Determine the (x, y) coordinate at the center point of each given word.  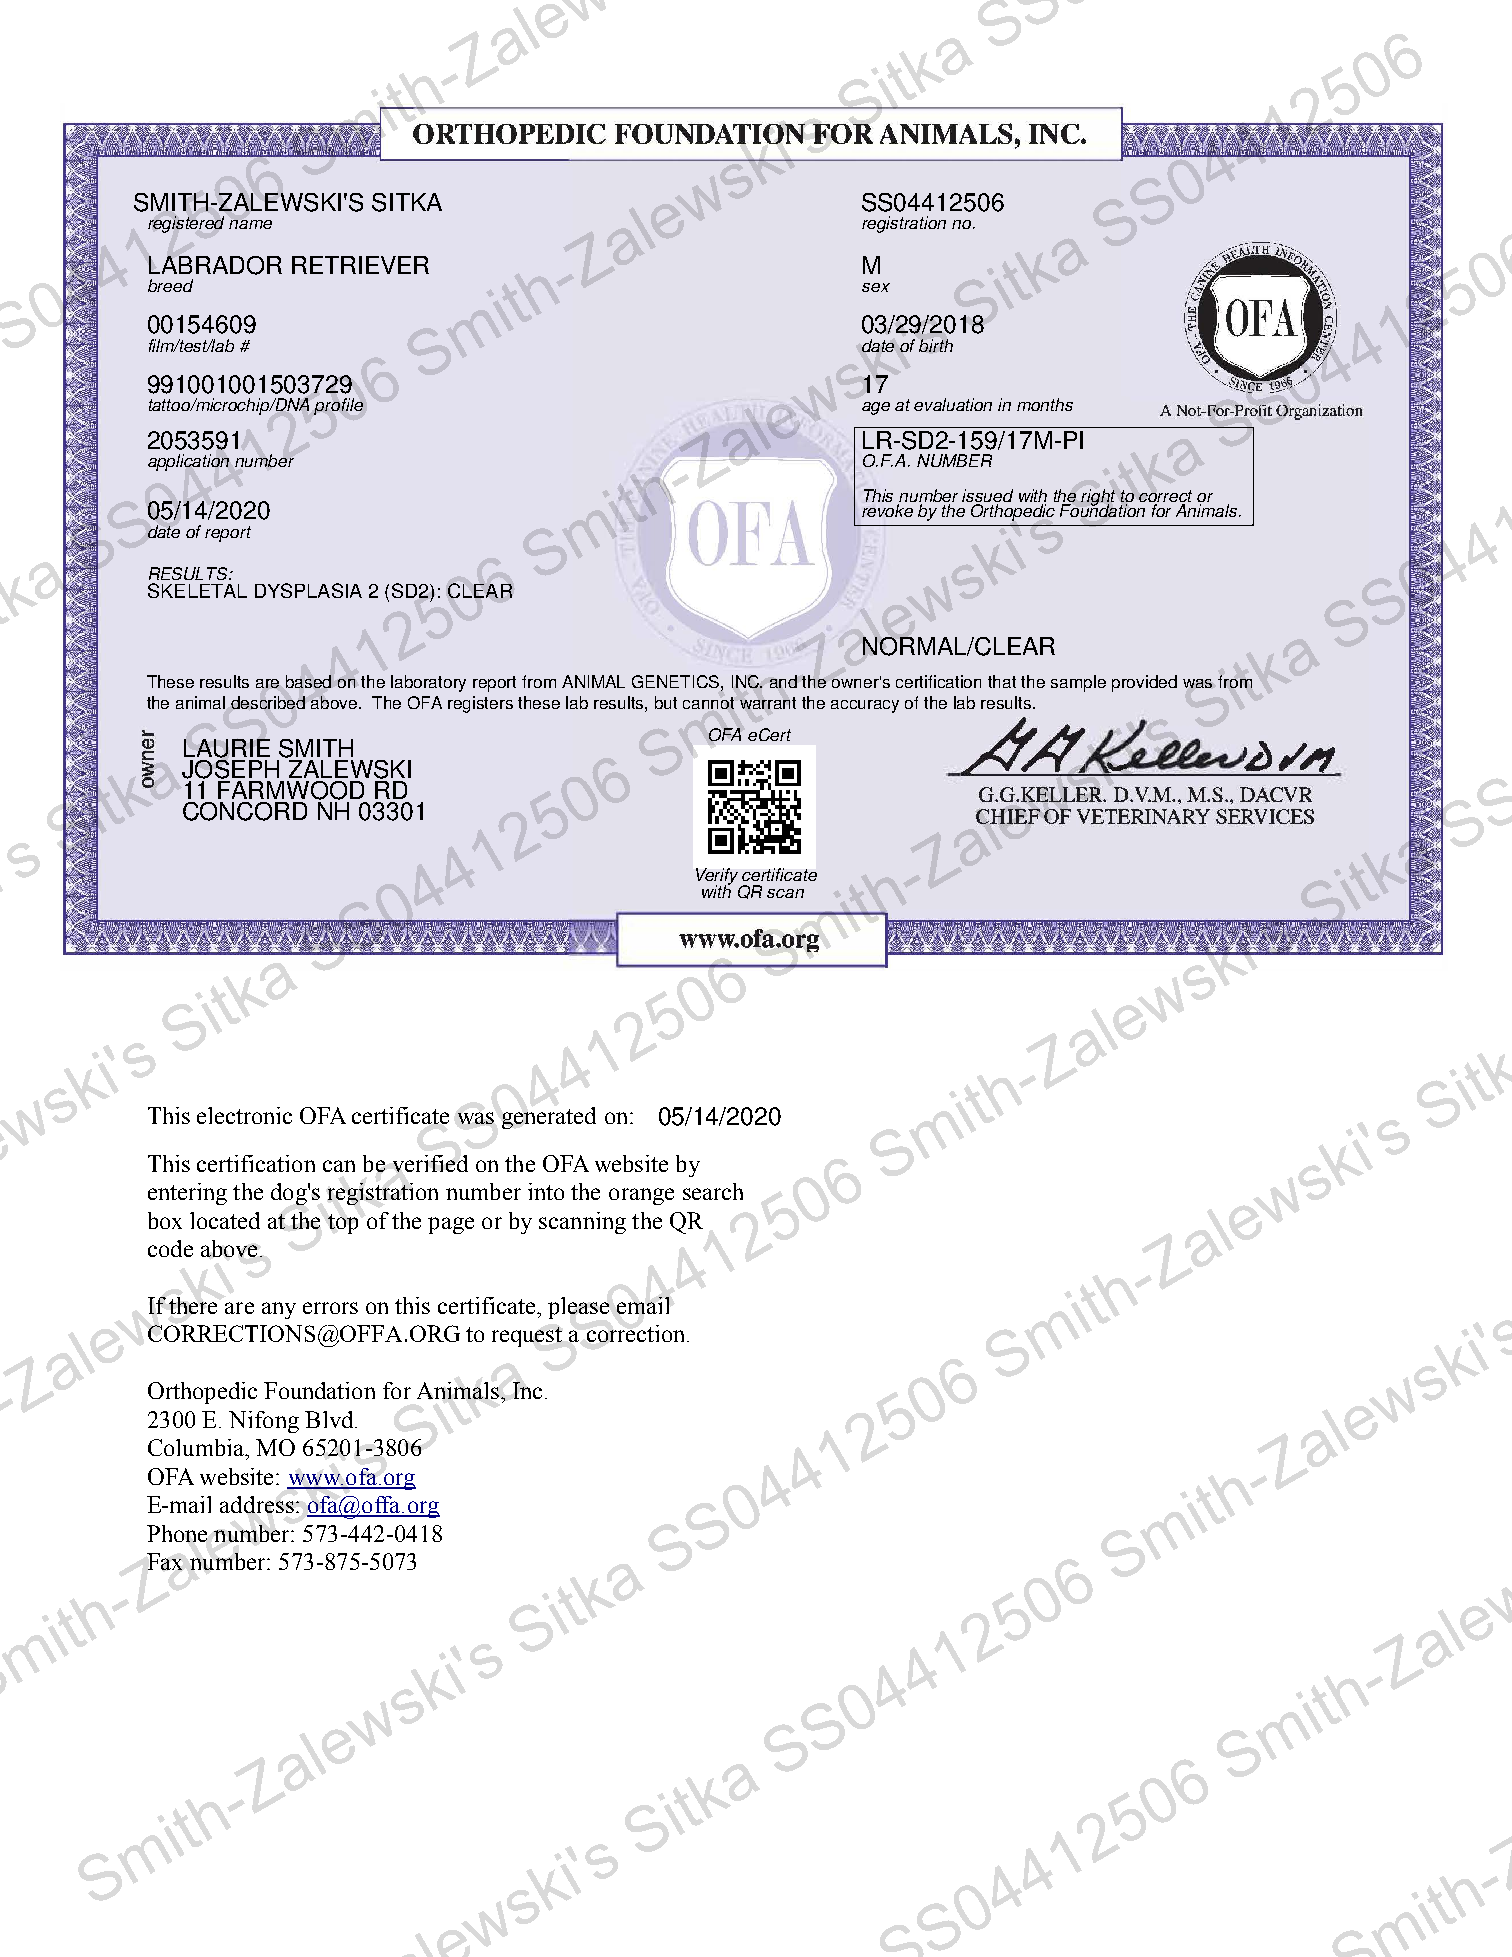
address (257, 1504)
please (578, 1308)
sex (876, 287)
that (1002, 681)
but (666, 702)
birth (936, 345)
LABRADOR (215, 265)
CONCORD (245, 811)
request (527, 1337)
